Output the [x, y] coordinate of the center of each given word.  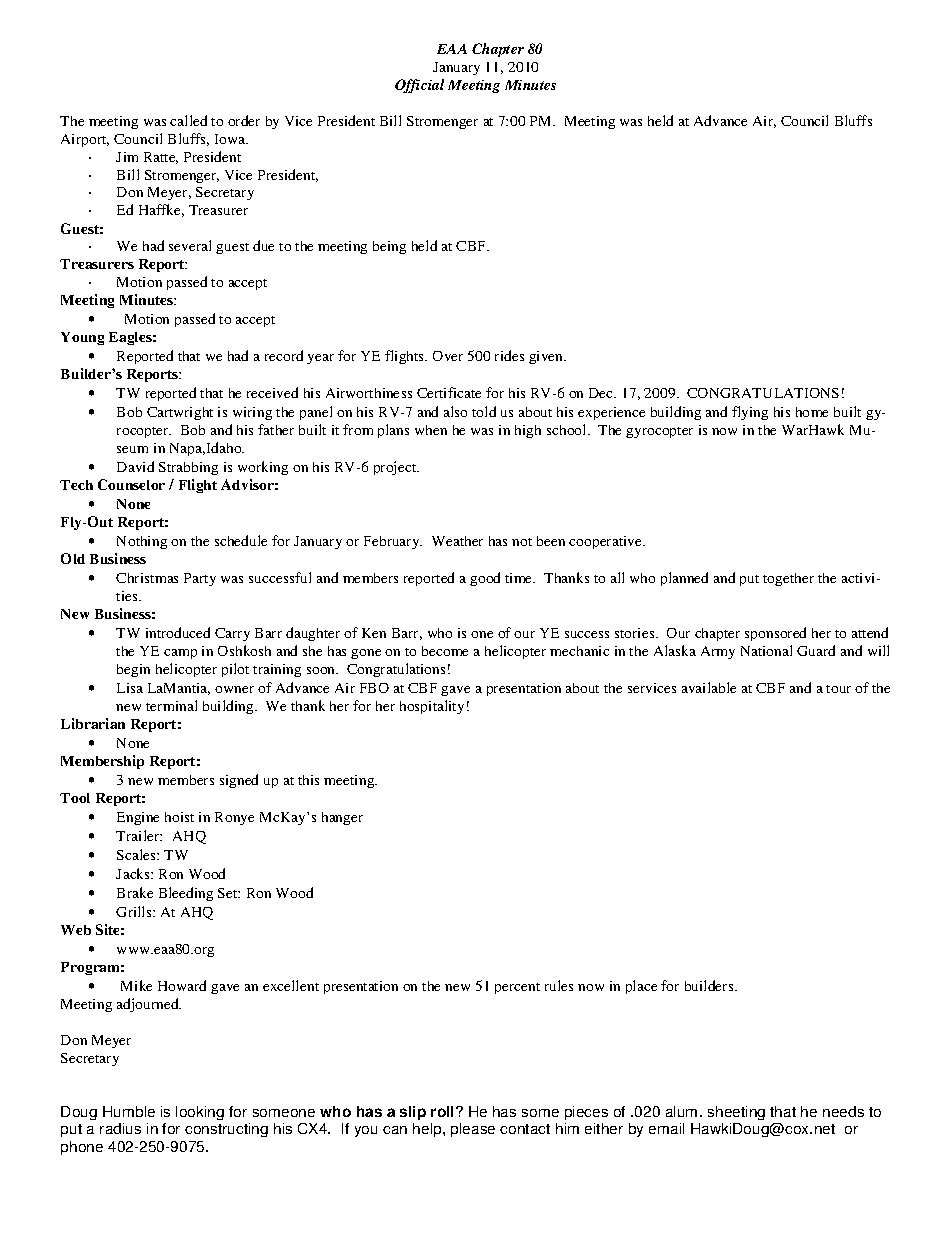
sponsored [775, 634]
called [188, 120]
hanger [342, 818]
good [485, 579]
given [547, 357]
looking [200, 1113]
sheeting [736, 1113]
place [641, 987]
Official [419, 86]
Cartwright [180, 413]
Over [448, 356]
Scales [137, 854]
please [473, 1130]
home [812, 412]
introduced [178, 632]
